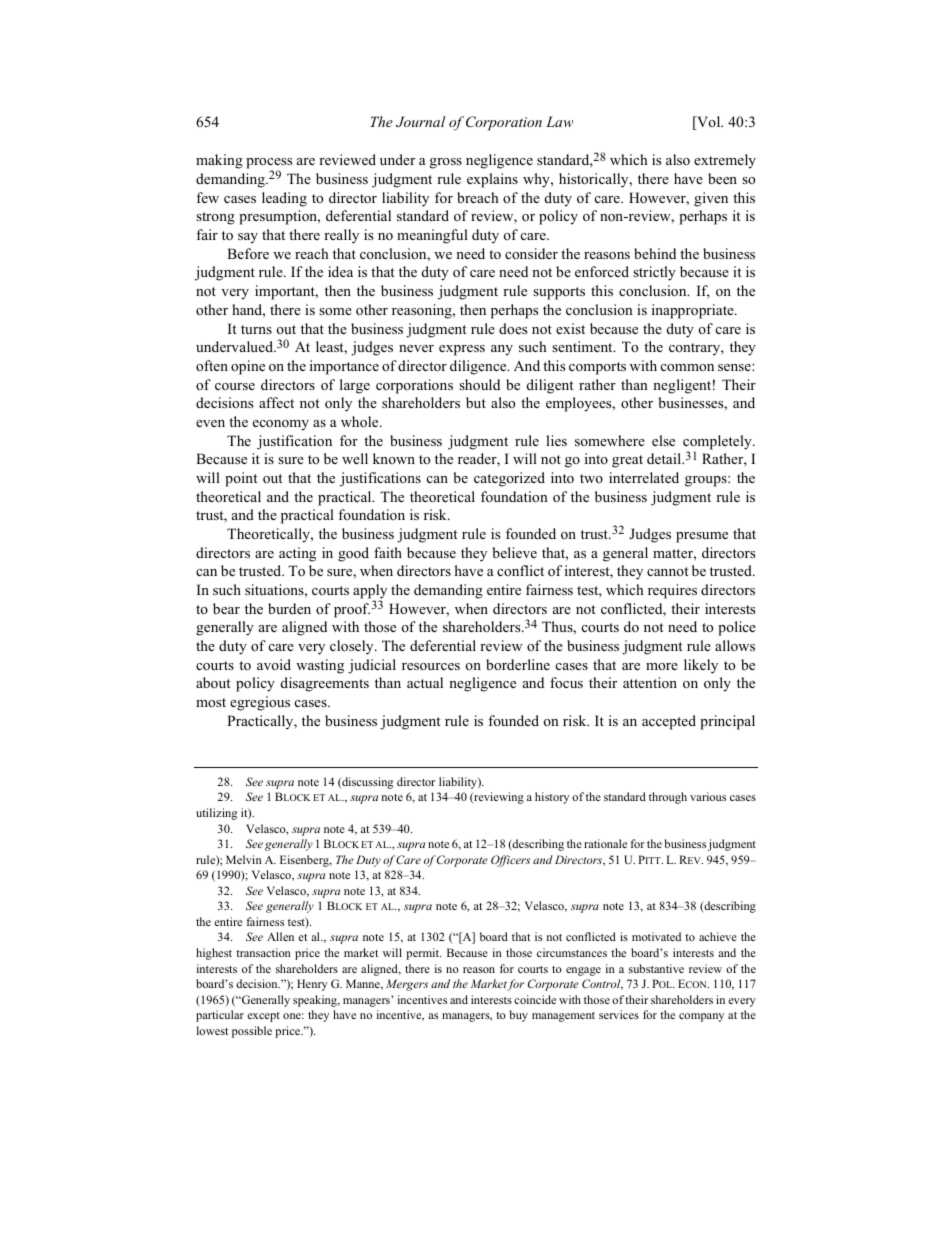 This page has height=1233, width=952. What do you see at coordinates (668, 798) in the page?
I see `through` at bounding box center [668, 798].
